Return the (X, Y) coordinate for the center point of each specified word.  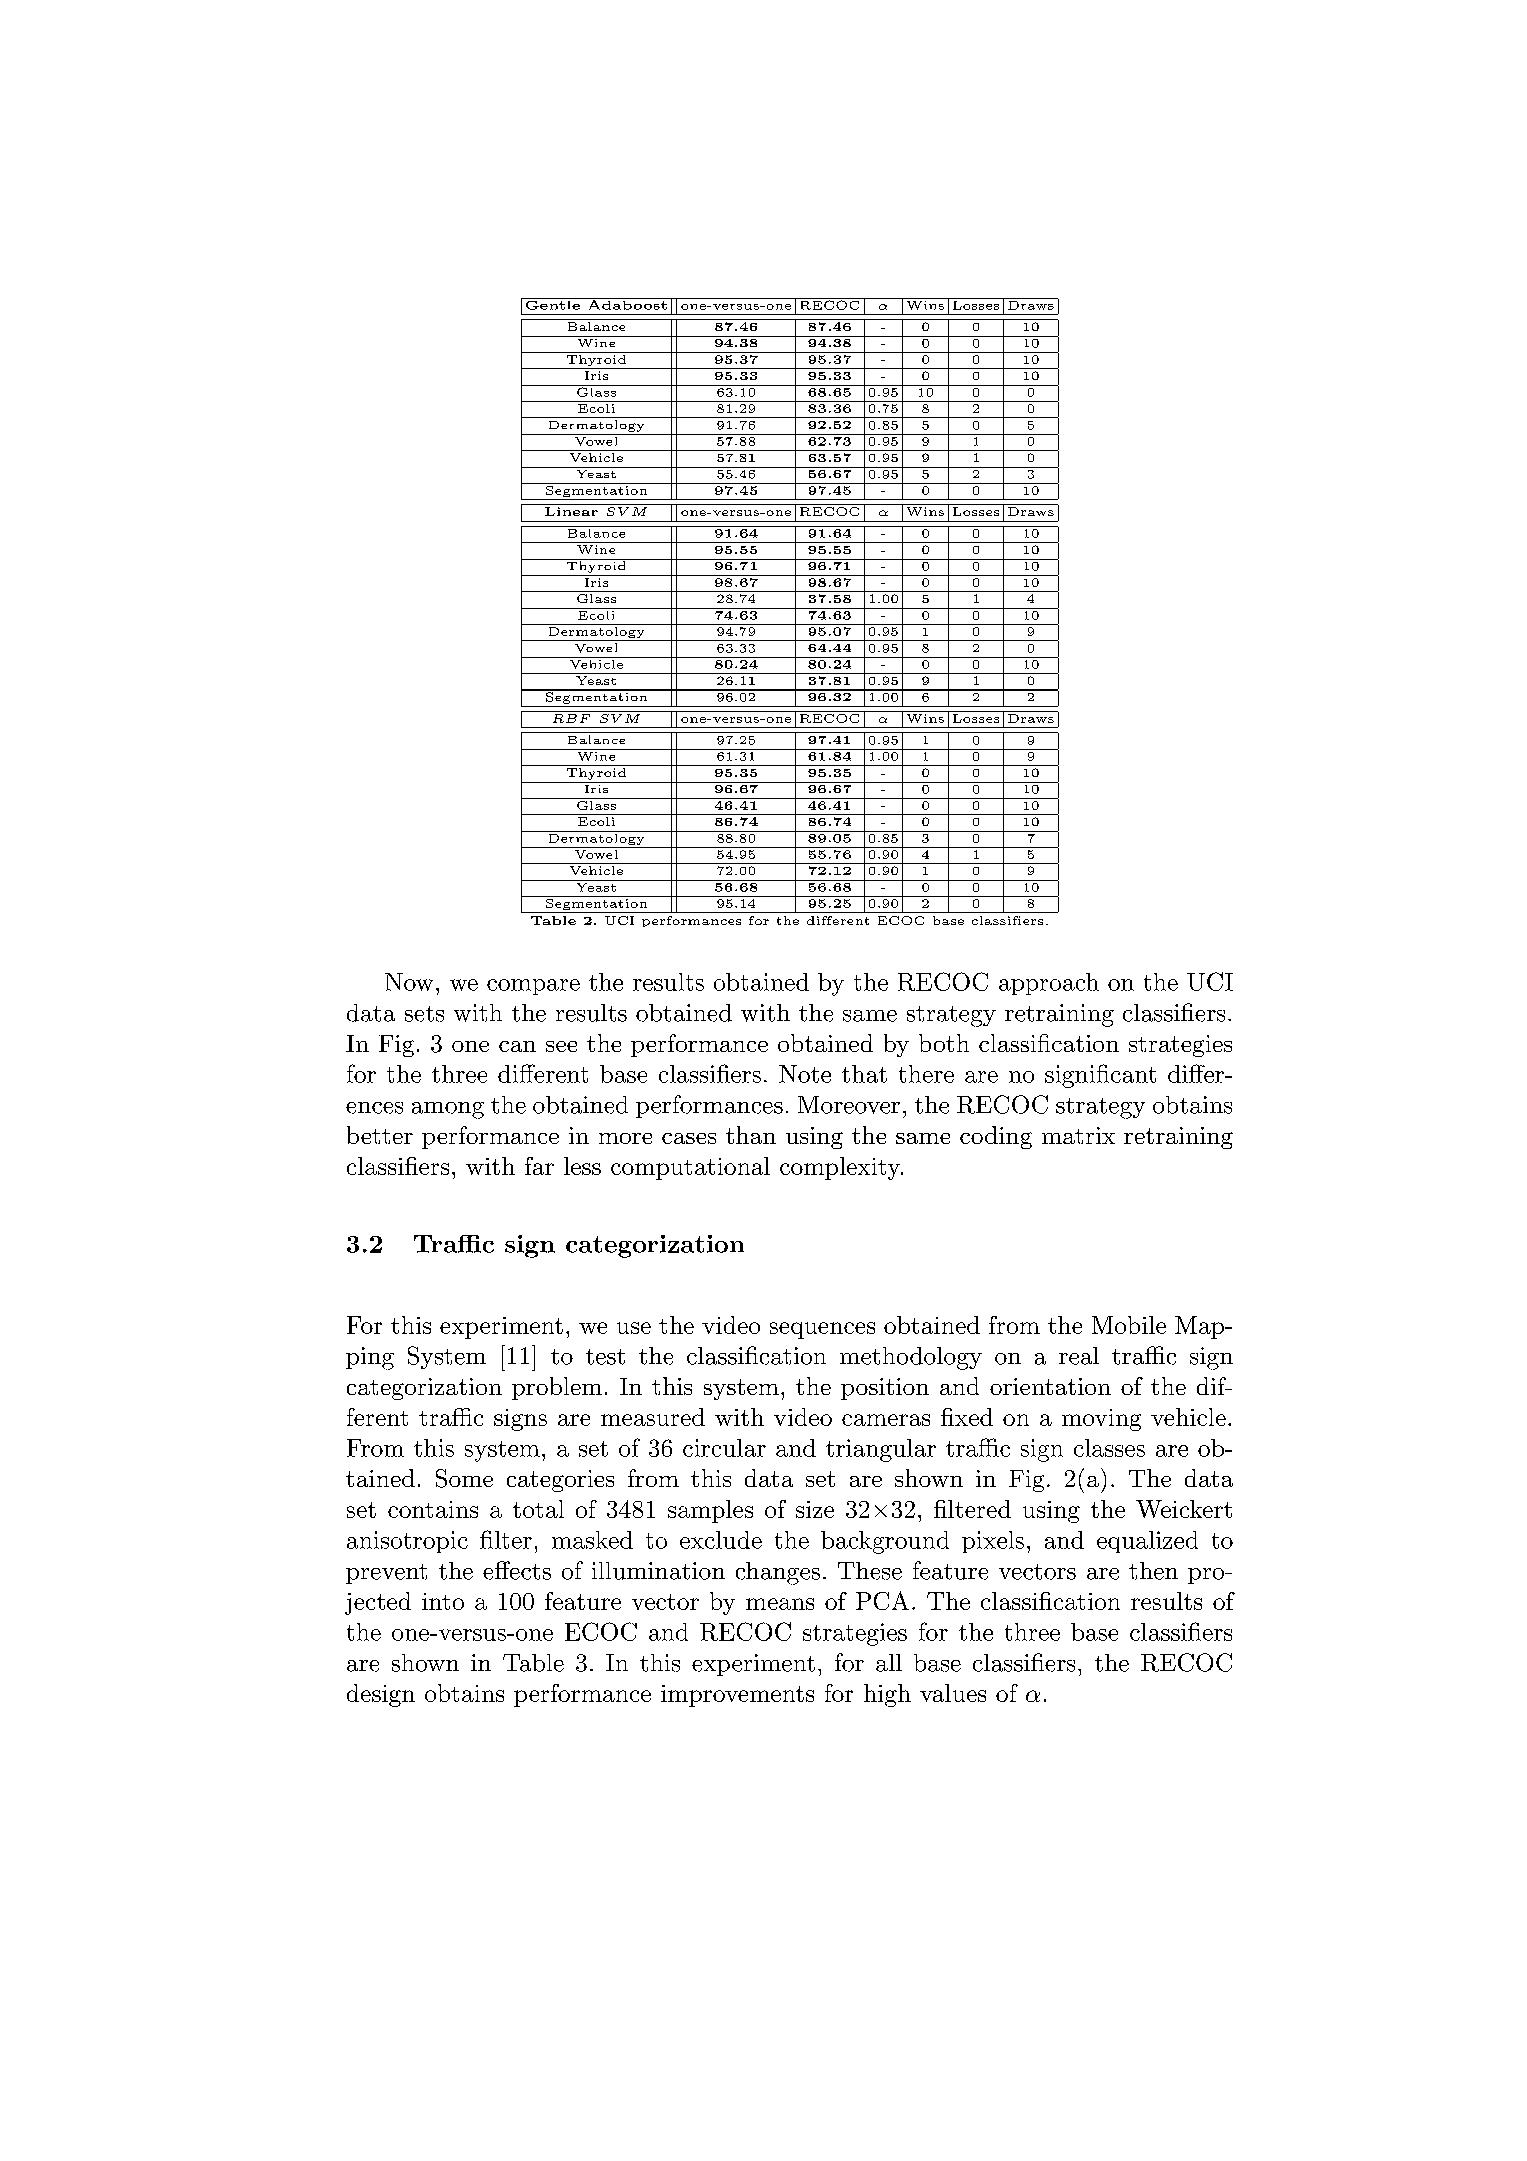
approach (1049, 984)
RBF (571, 718)
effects (517, 1570)
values (953, 1693)
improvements (737, 1696)
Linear (571, 511)
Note (805, 1074)
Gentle (552, 304)
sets (424, 1014)
